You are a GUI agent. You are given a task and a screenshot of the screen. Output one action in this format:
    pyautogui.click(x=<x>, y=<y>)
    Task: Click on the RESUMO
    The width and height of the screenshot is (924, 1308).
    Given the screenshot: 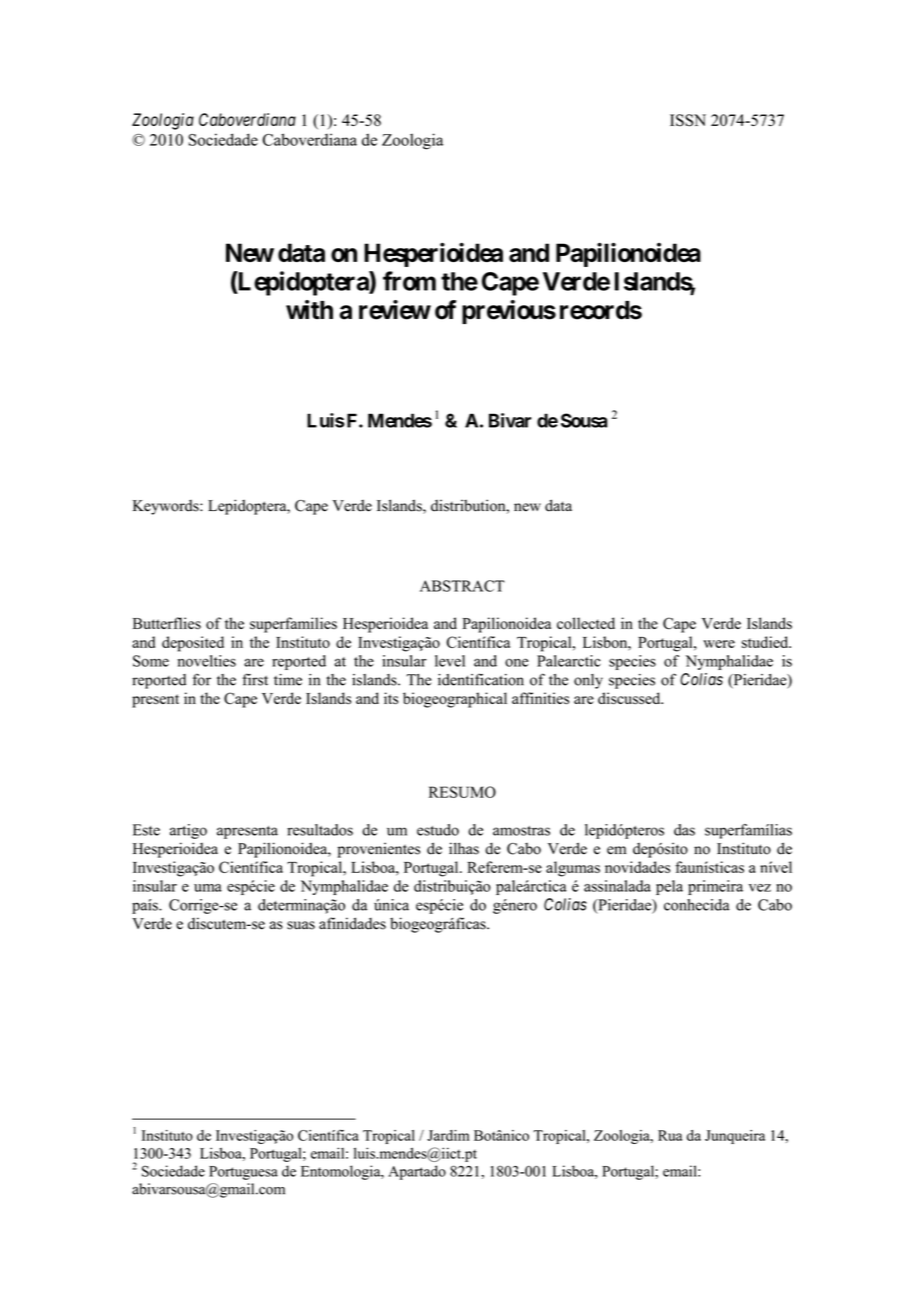 What is the action you would take?
    pyautogui.click(x=462, y=792)
